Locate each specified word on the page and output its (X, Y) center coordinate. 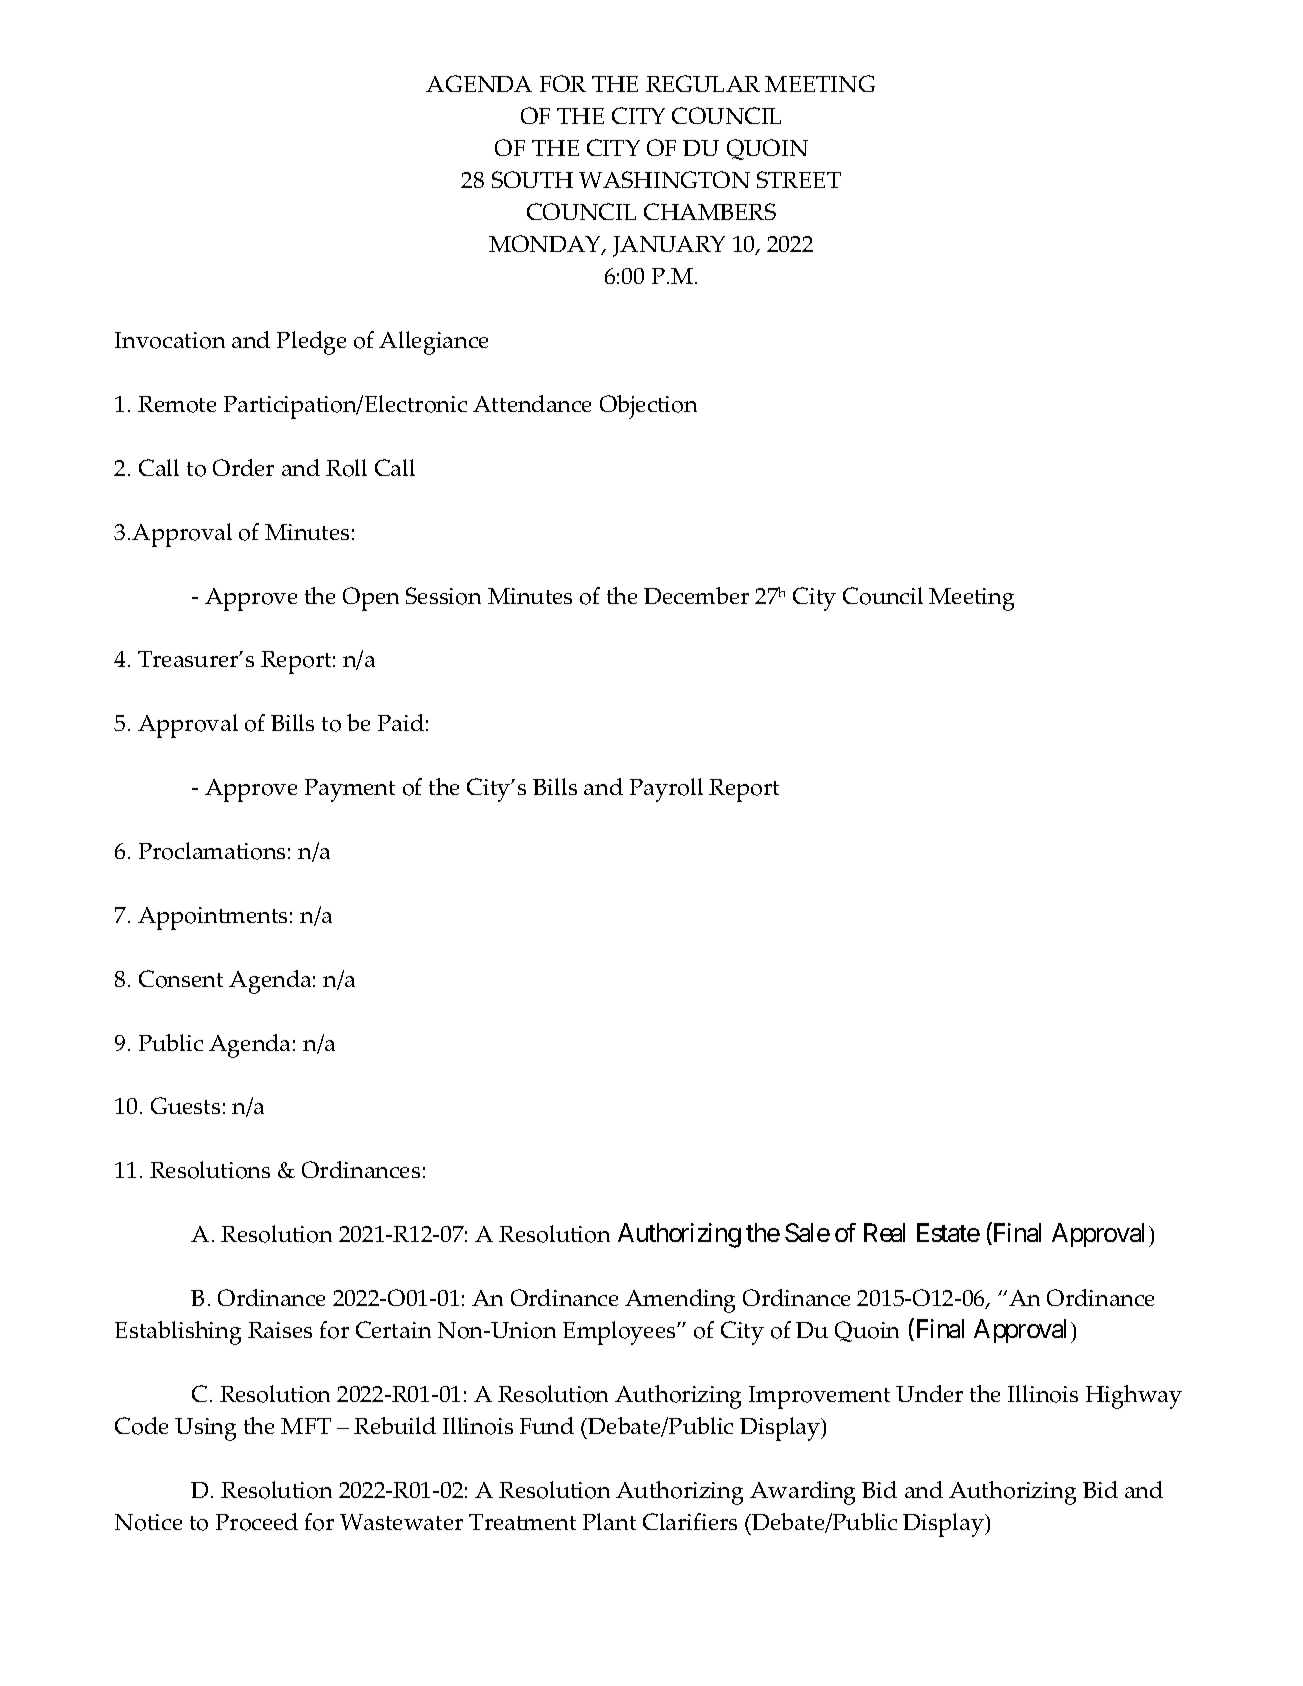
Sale (807, 1232)
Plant (609, 1521)
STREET (799, 179)
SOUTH (532, 179)
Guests (185, 1105)
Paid (401, 722)
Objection (648, 407)
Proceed (257, 1522)
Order (243, 467)
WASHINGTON (664, 179)
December (696, 595)
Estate (948, 1232)
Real (884, 1232)
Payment (350, 790)
